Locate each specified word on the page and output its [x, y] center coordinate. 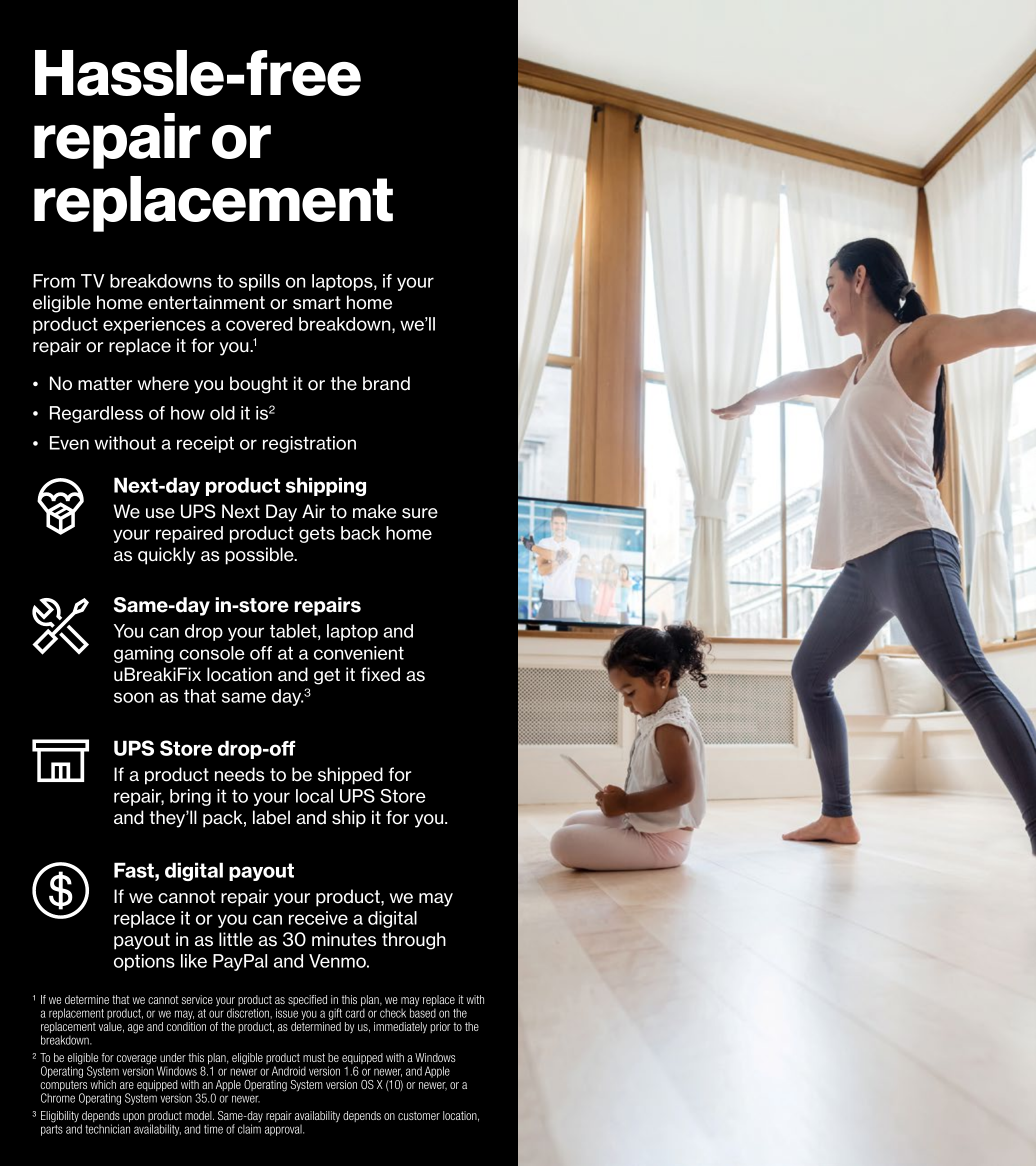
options [144, 962]
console [212, 653]
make [374, 511]
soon [134, 697]
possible [260, 556]
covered [259, 324]
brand [386, 383]
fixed [380, 674]
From [54, 281]
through [414, 941]
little [236, 939]
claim [249, 1129]
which [103, 1084]
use [160, 513]
